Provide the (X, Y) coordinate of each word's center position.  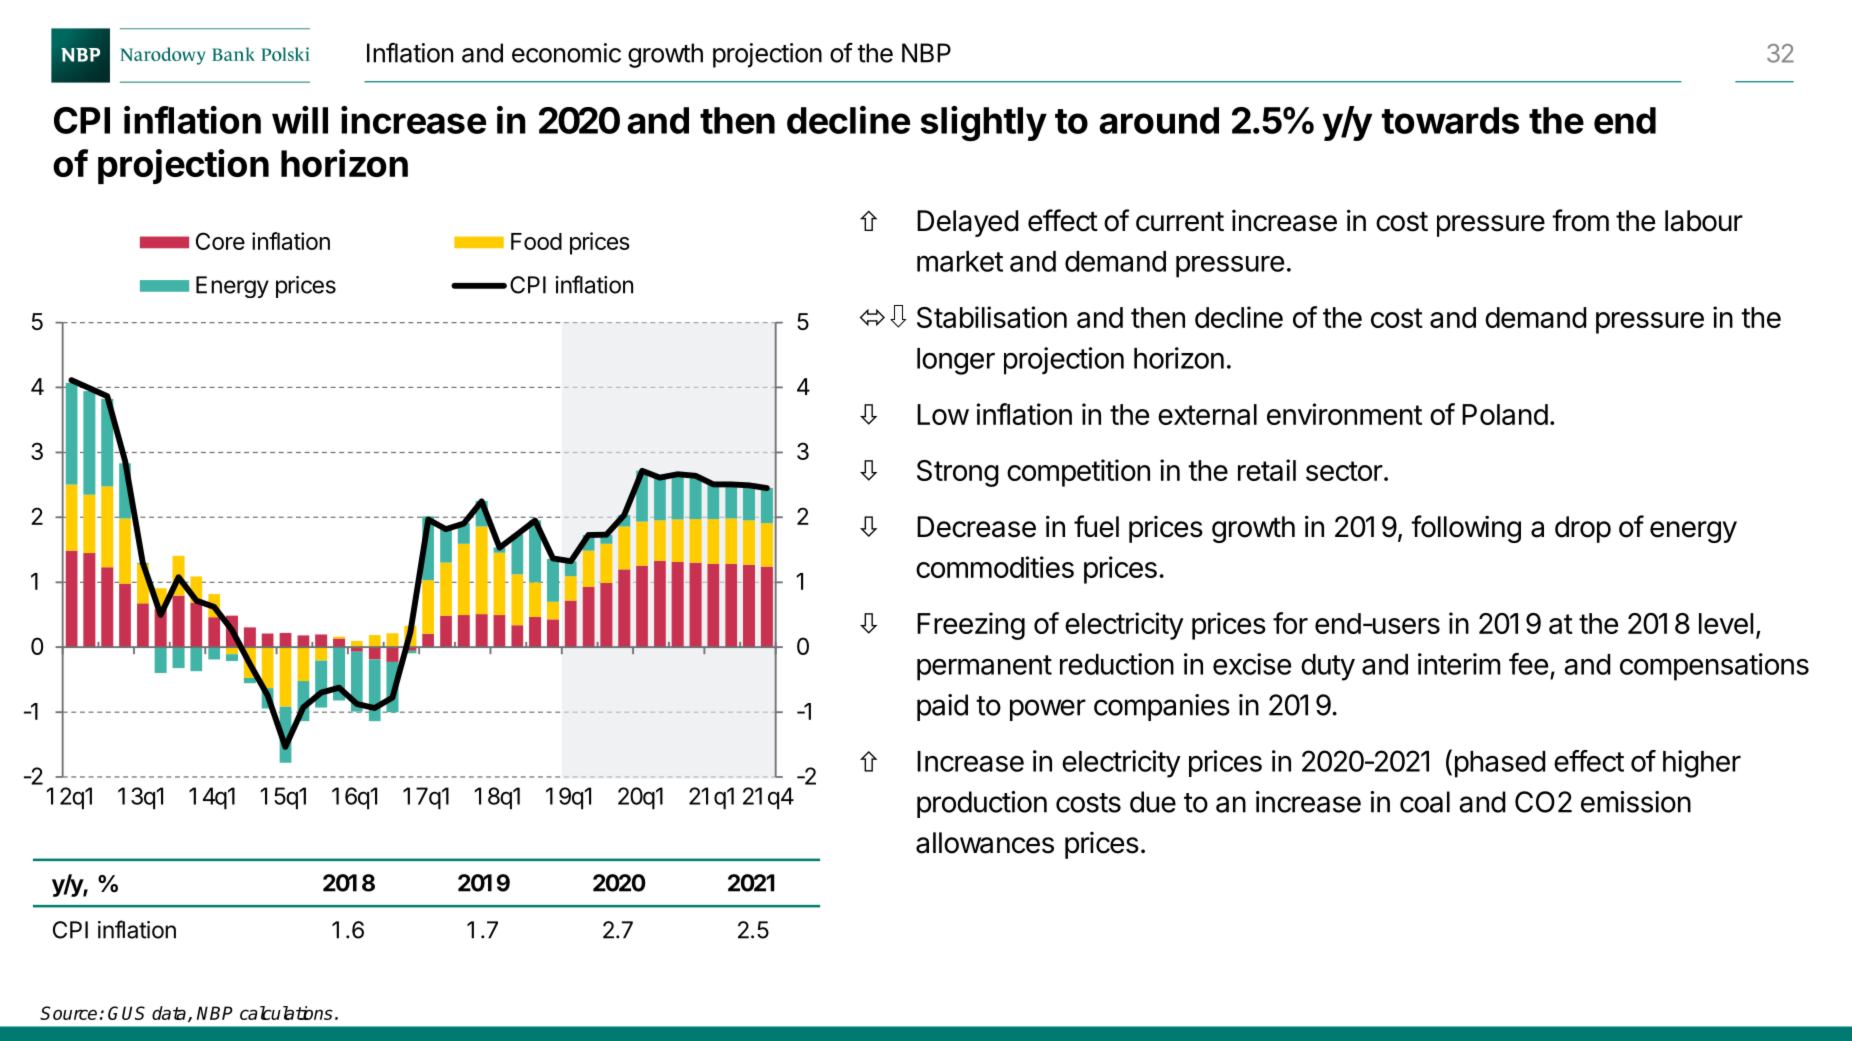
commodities (995, 567)
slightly (984, 124)
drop (1583, 529)
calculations (286, 1013)
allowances (985, 843)
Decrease (976, 527)
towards (1450, 120)
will (300, 120)
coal (1425, 802)
